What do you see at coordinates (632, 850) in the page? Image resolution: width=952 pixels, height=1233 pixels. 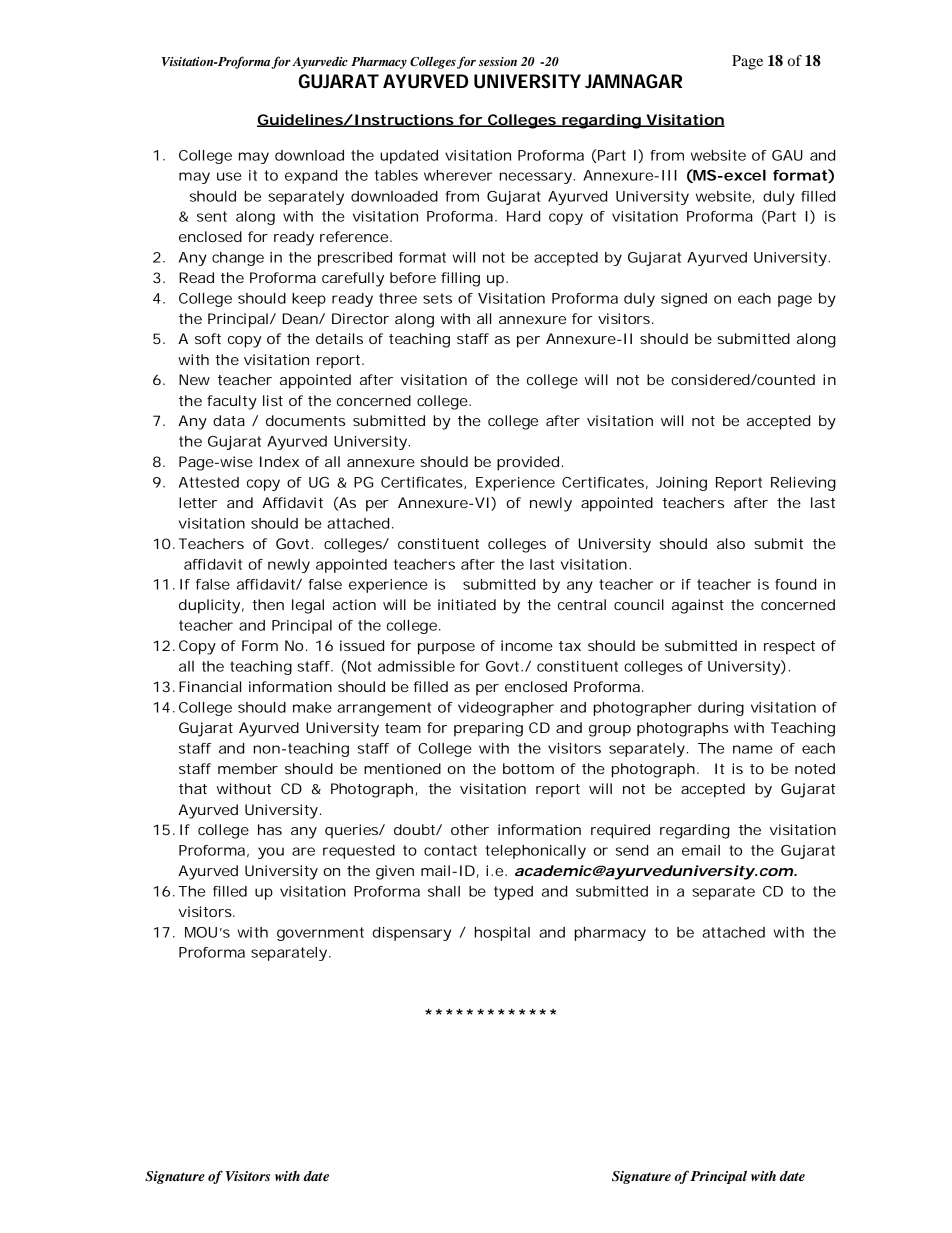 I see `send` at bounding box center [632, 850].
